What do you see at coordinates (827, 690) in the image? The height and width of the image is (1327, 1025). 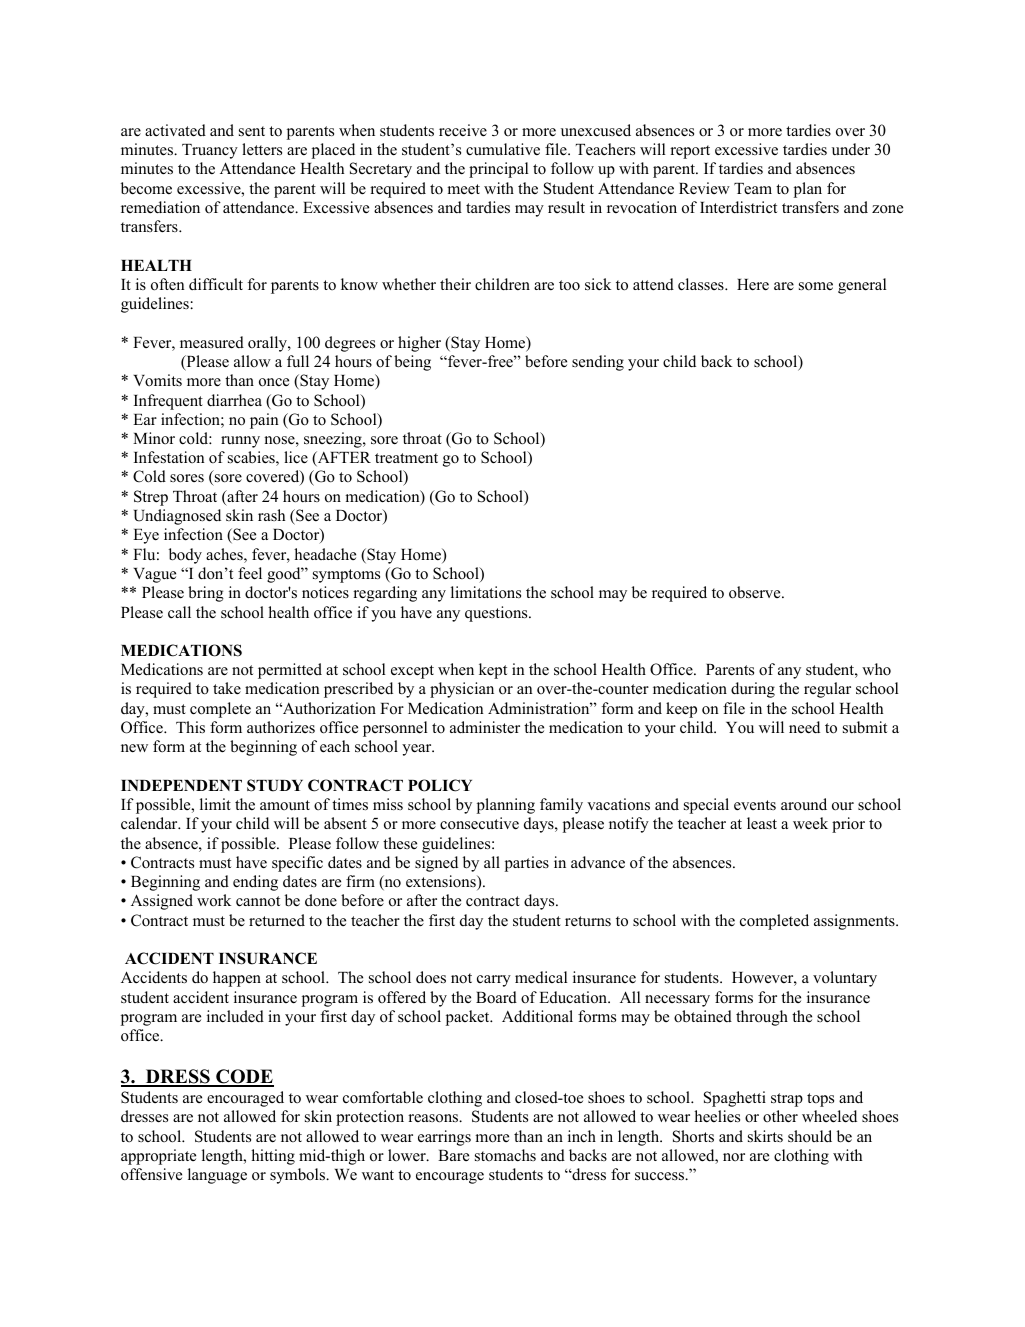 I see `regular` at bounding box center [827, 690].
